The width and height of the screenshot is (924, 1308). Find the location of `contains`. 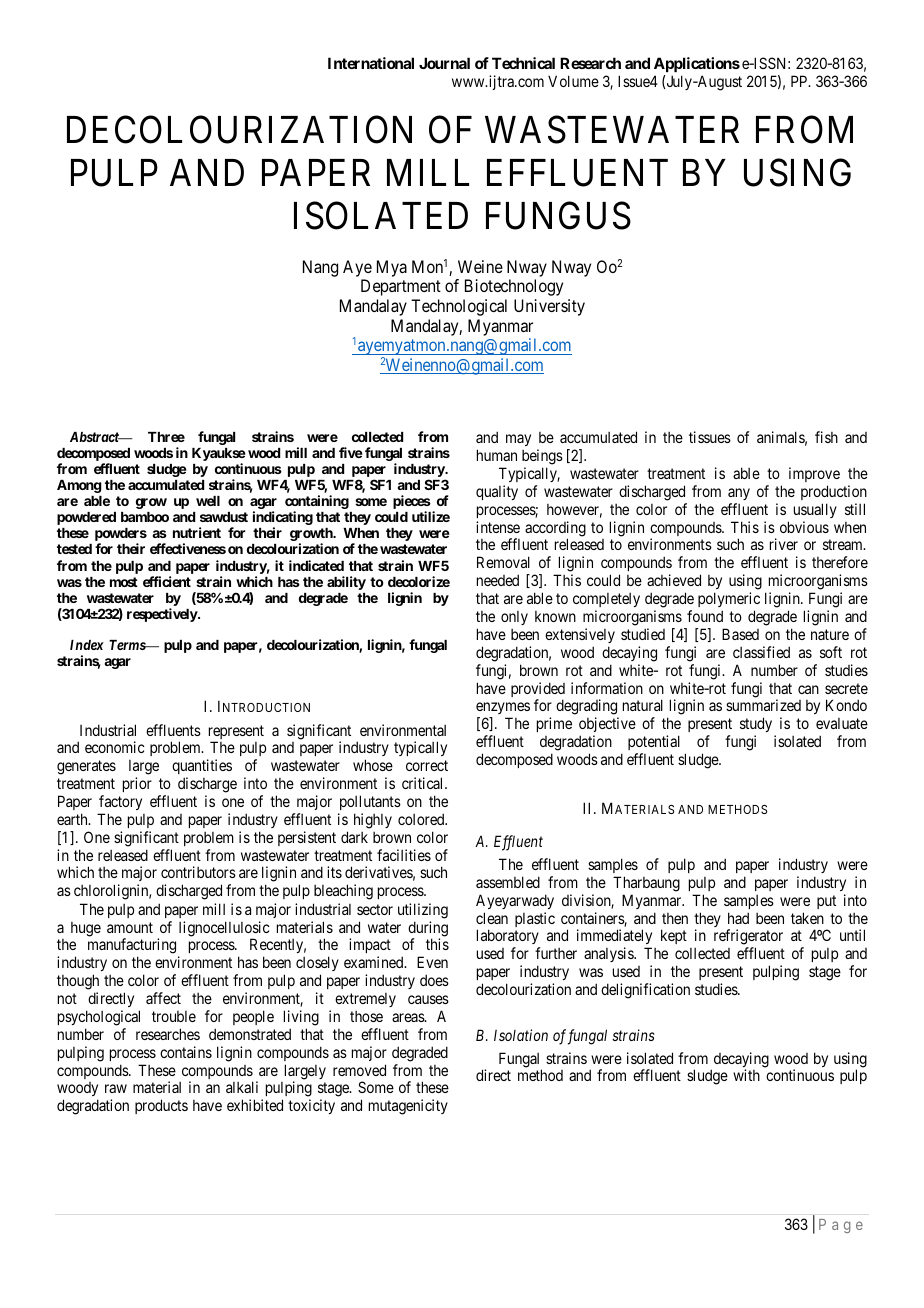

contains is located at coordinates (186, 1052).
